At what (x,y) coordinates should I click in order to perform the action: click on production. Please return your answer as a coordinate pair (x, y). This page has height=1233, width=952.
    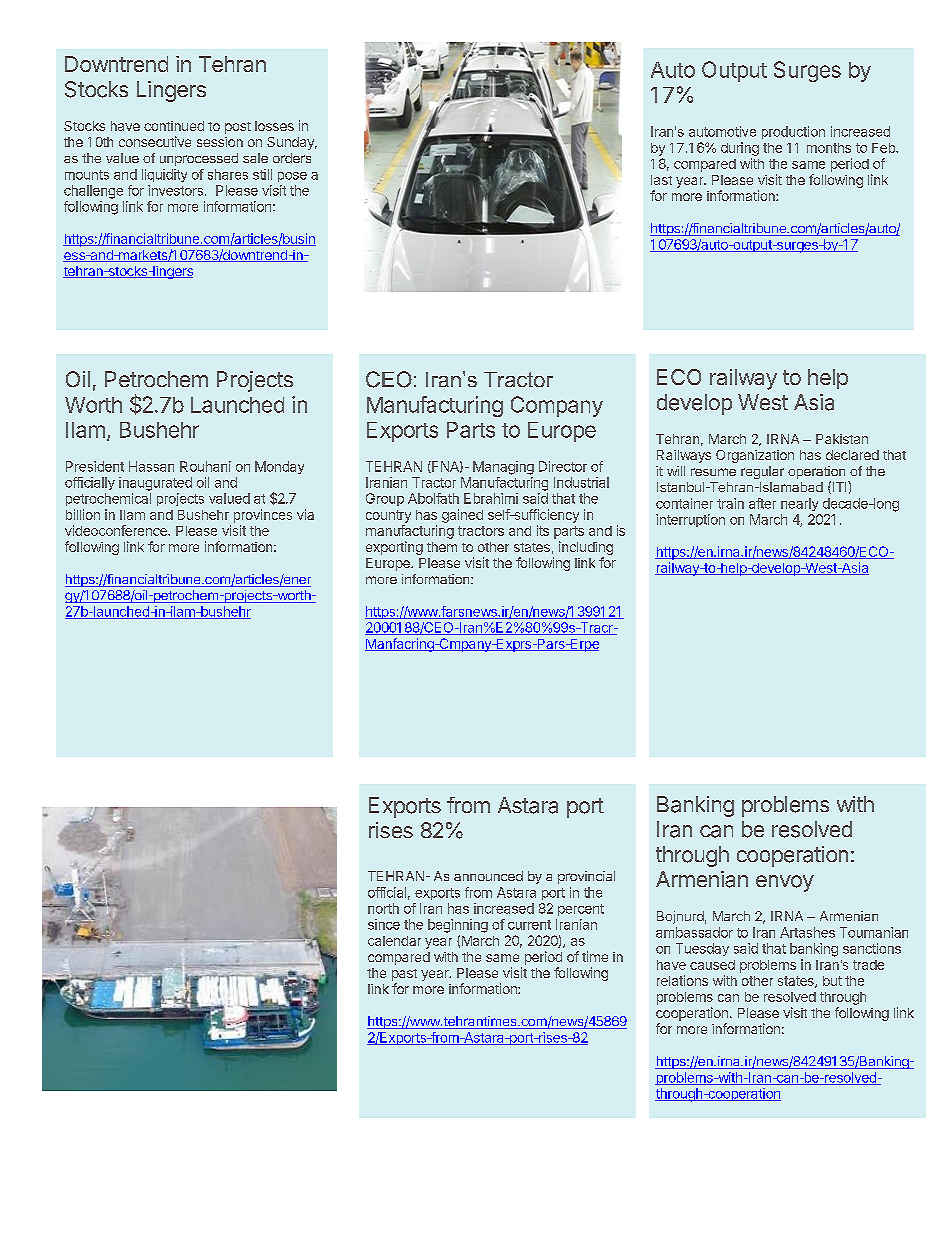
    Looking at the image, I should click on (793, 132).
